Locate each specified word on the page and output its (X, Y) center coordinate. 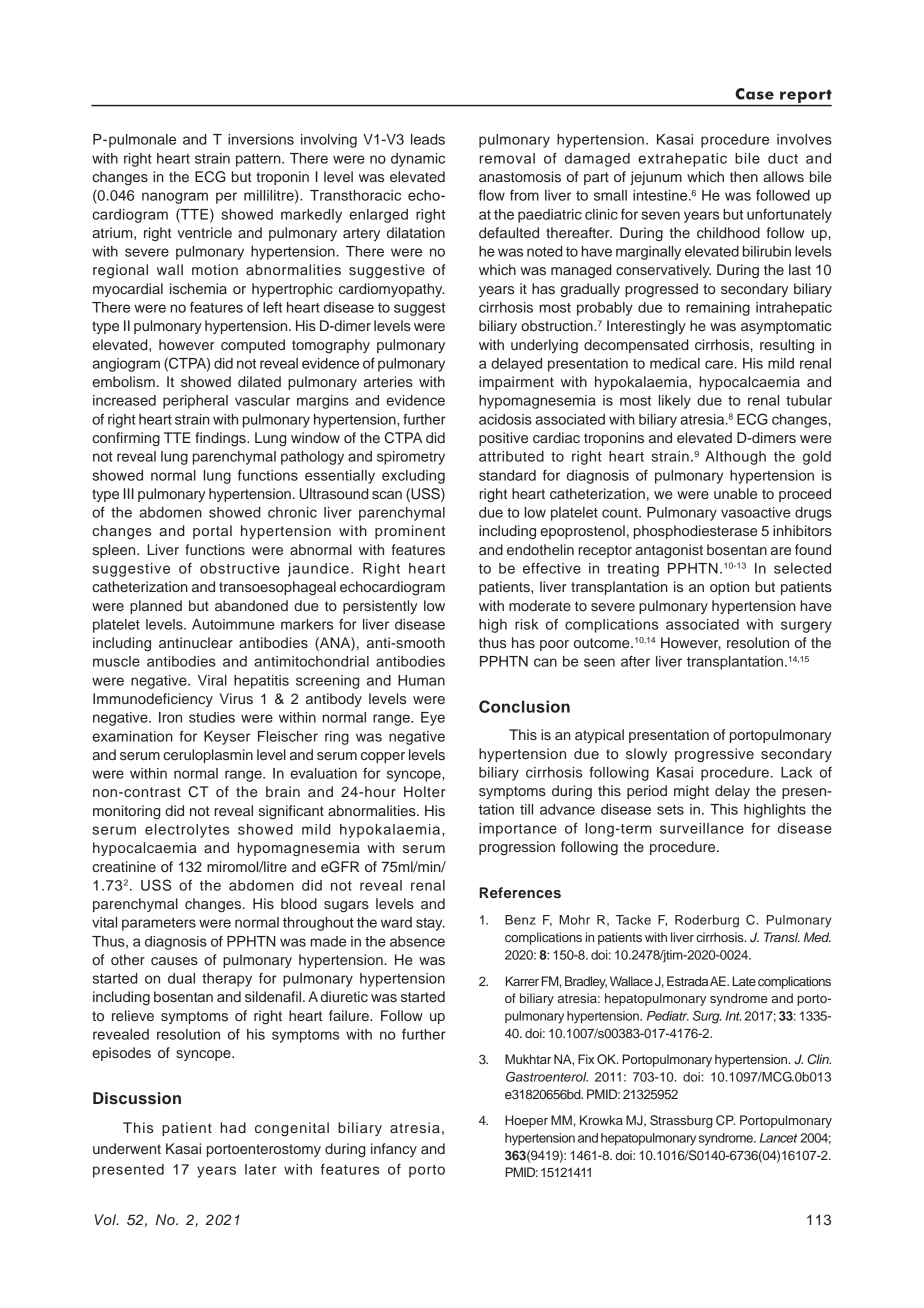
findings (221, 439)
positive (503, 439)
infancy (394, 1150)
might (691, 792)
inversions (261, 139)
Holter (425, 791)
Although (735, 458)
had (233, 1127)
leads (428, 139)
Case (754, 94)
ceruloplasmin (208, 756)
